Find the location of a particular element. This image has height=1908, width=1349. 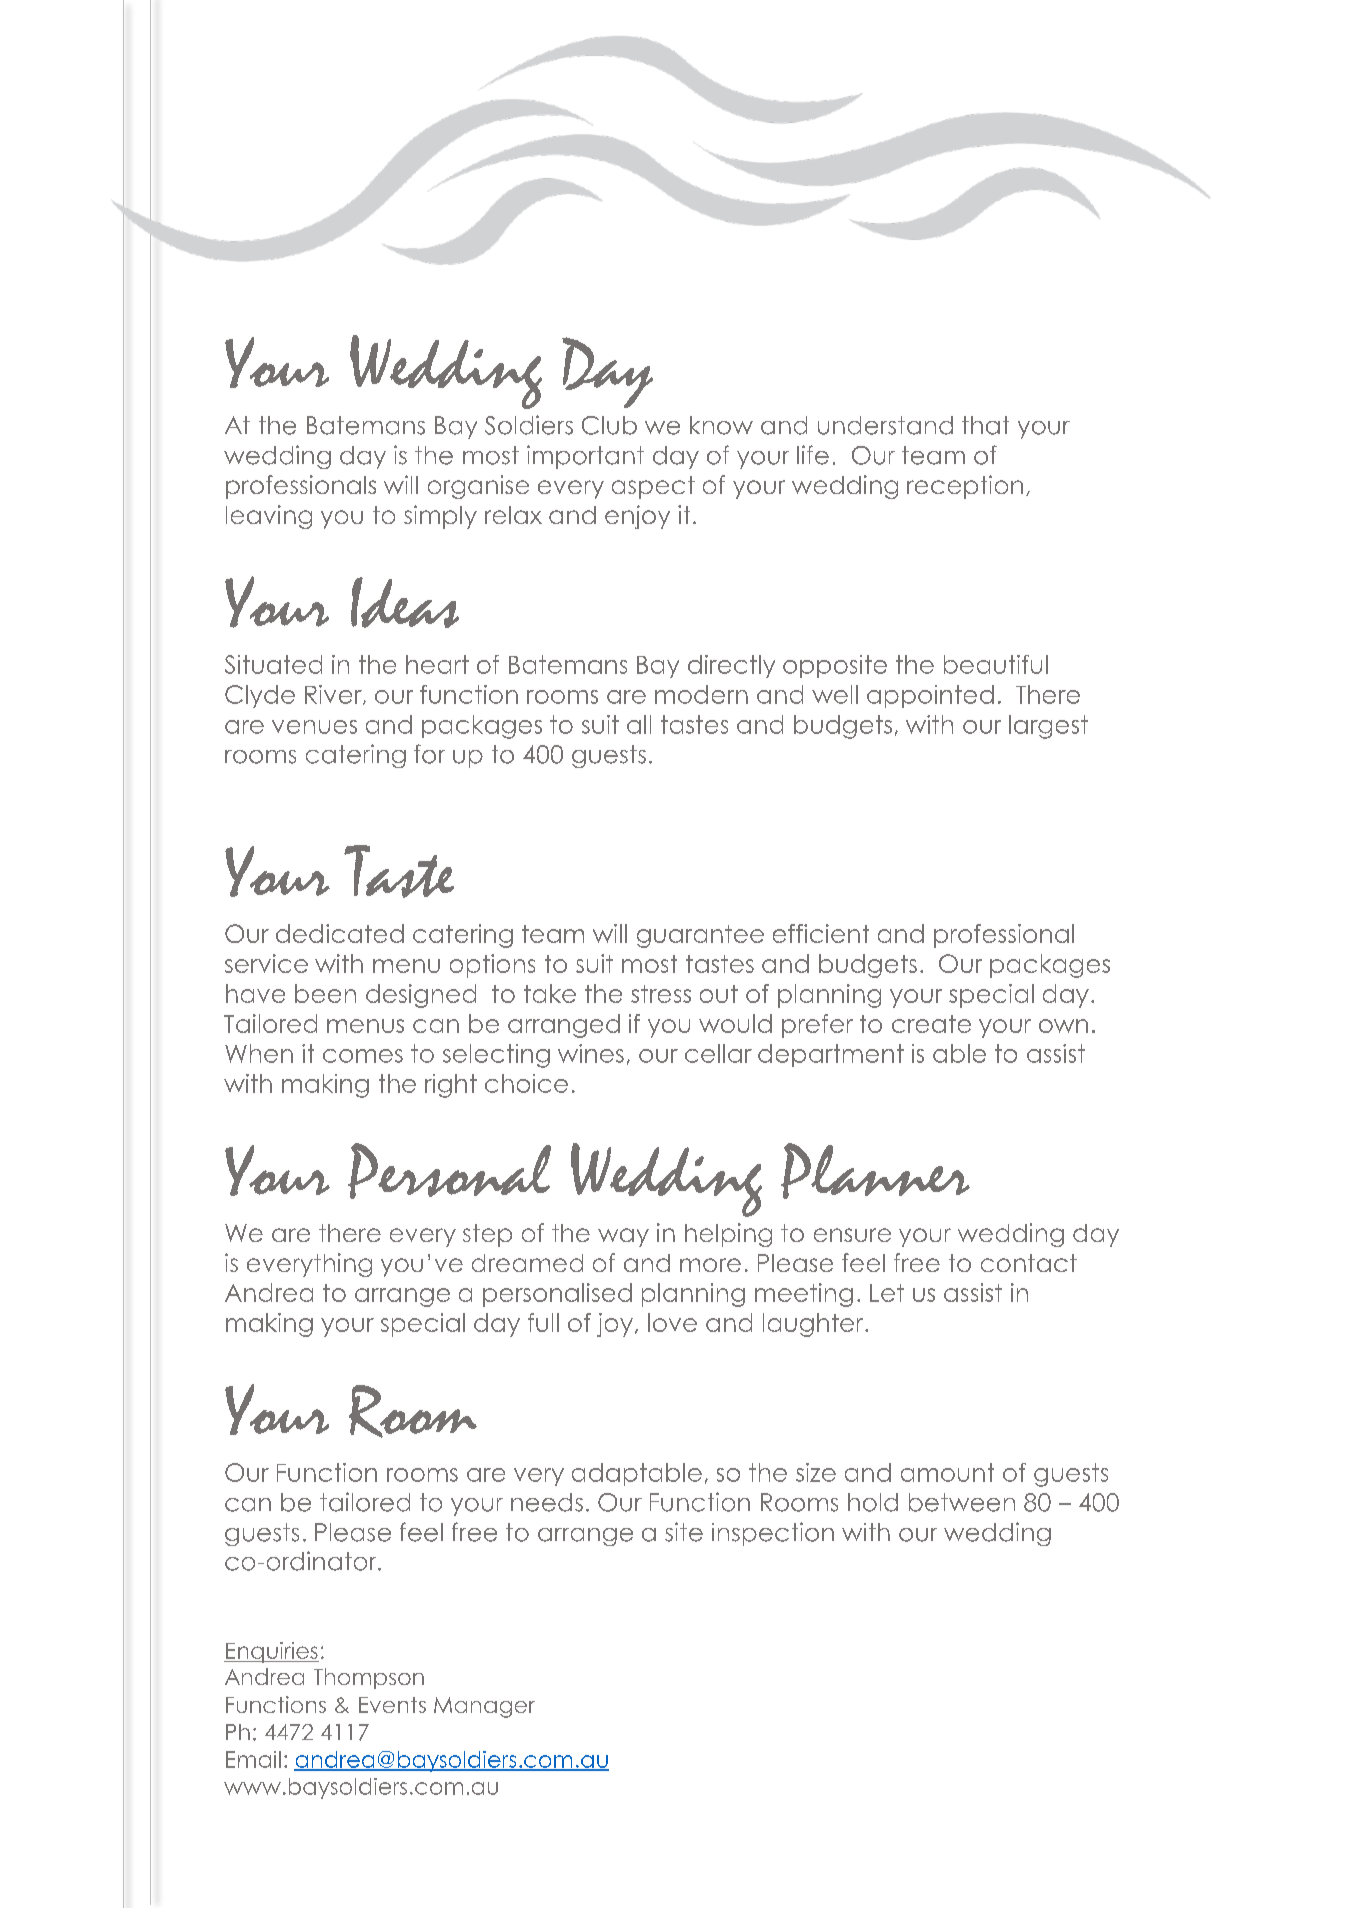

leaving is located at coordinates (269, 517).
